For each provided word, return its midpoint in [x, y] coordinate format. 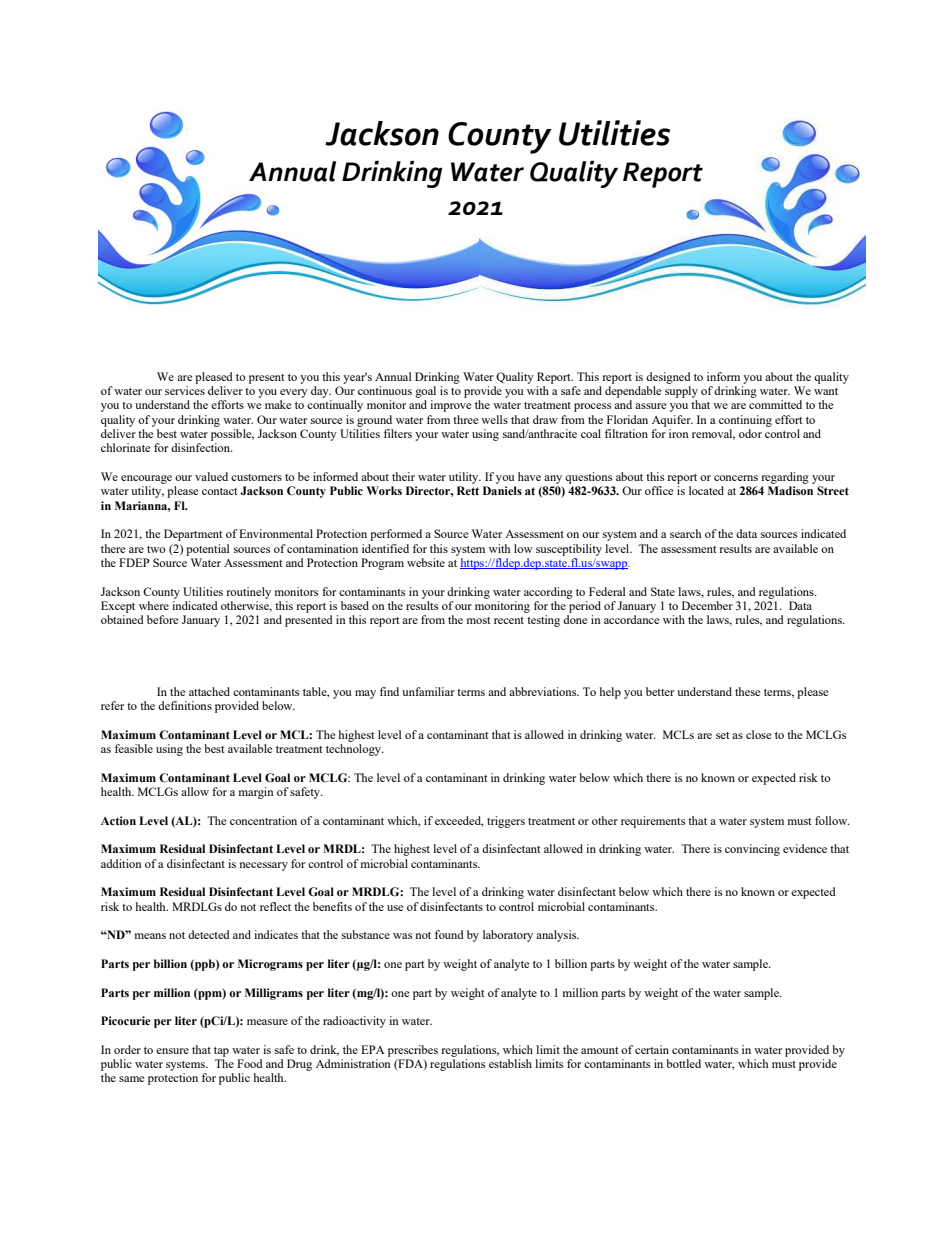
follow [832, 820]
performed [396, 535]
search [686, 533]
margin [256, 793]
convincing [752, 850]
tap [221, 1052]
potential [208, 550]
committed [775, 404]
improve [450, 406]
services [185, 390]
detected [209, 934]
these [747, 691]
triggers [506, 822]
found [449, 934]
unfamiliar [428, 691]
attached [209, 691]
